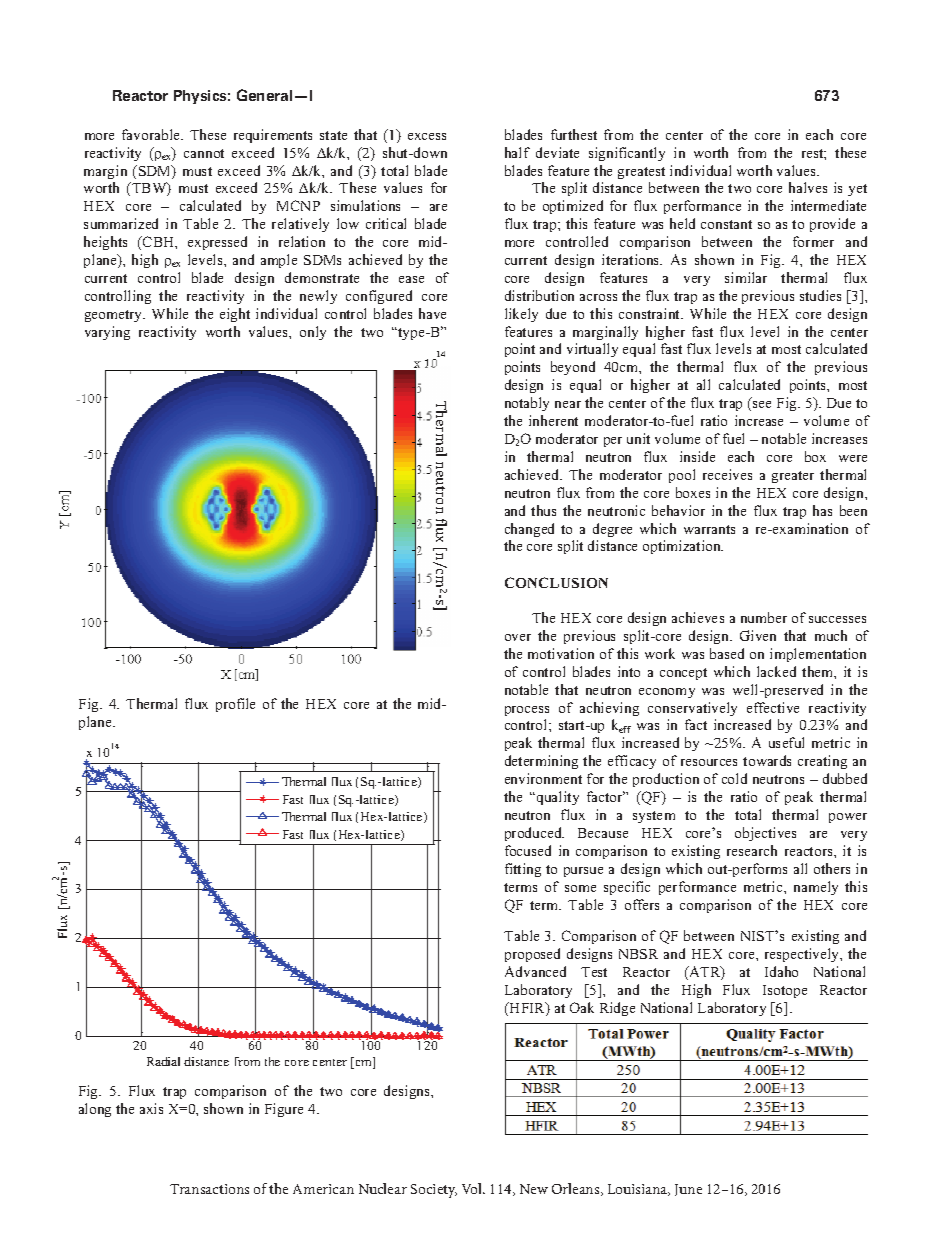 The image size is (952, 1233). Describe the element at coordinates (235, 705) in the screenshot. I see `profile` at that location.
